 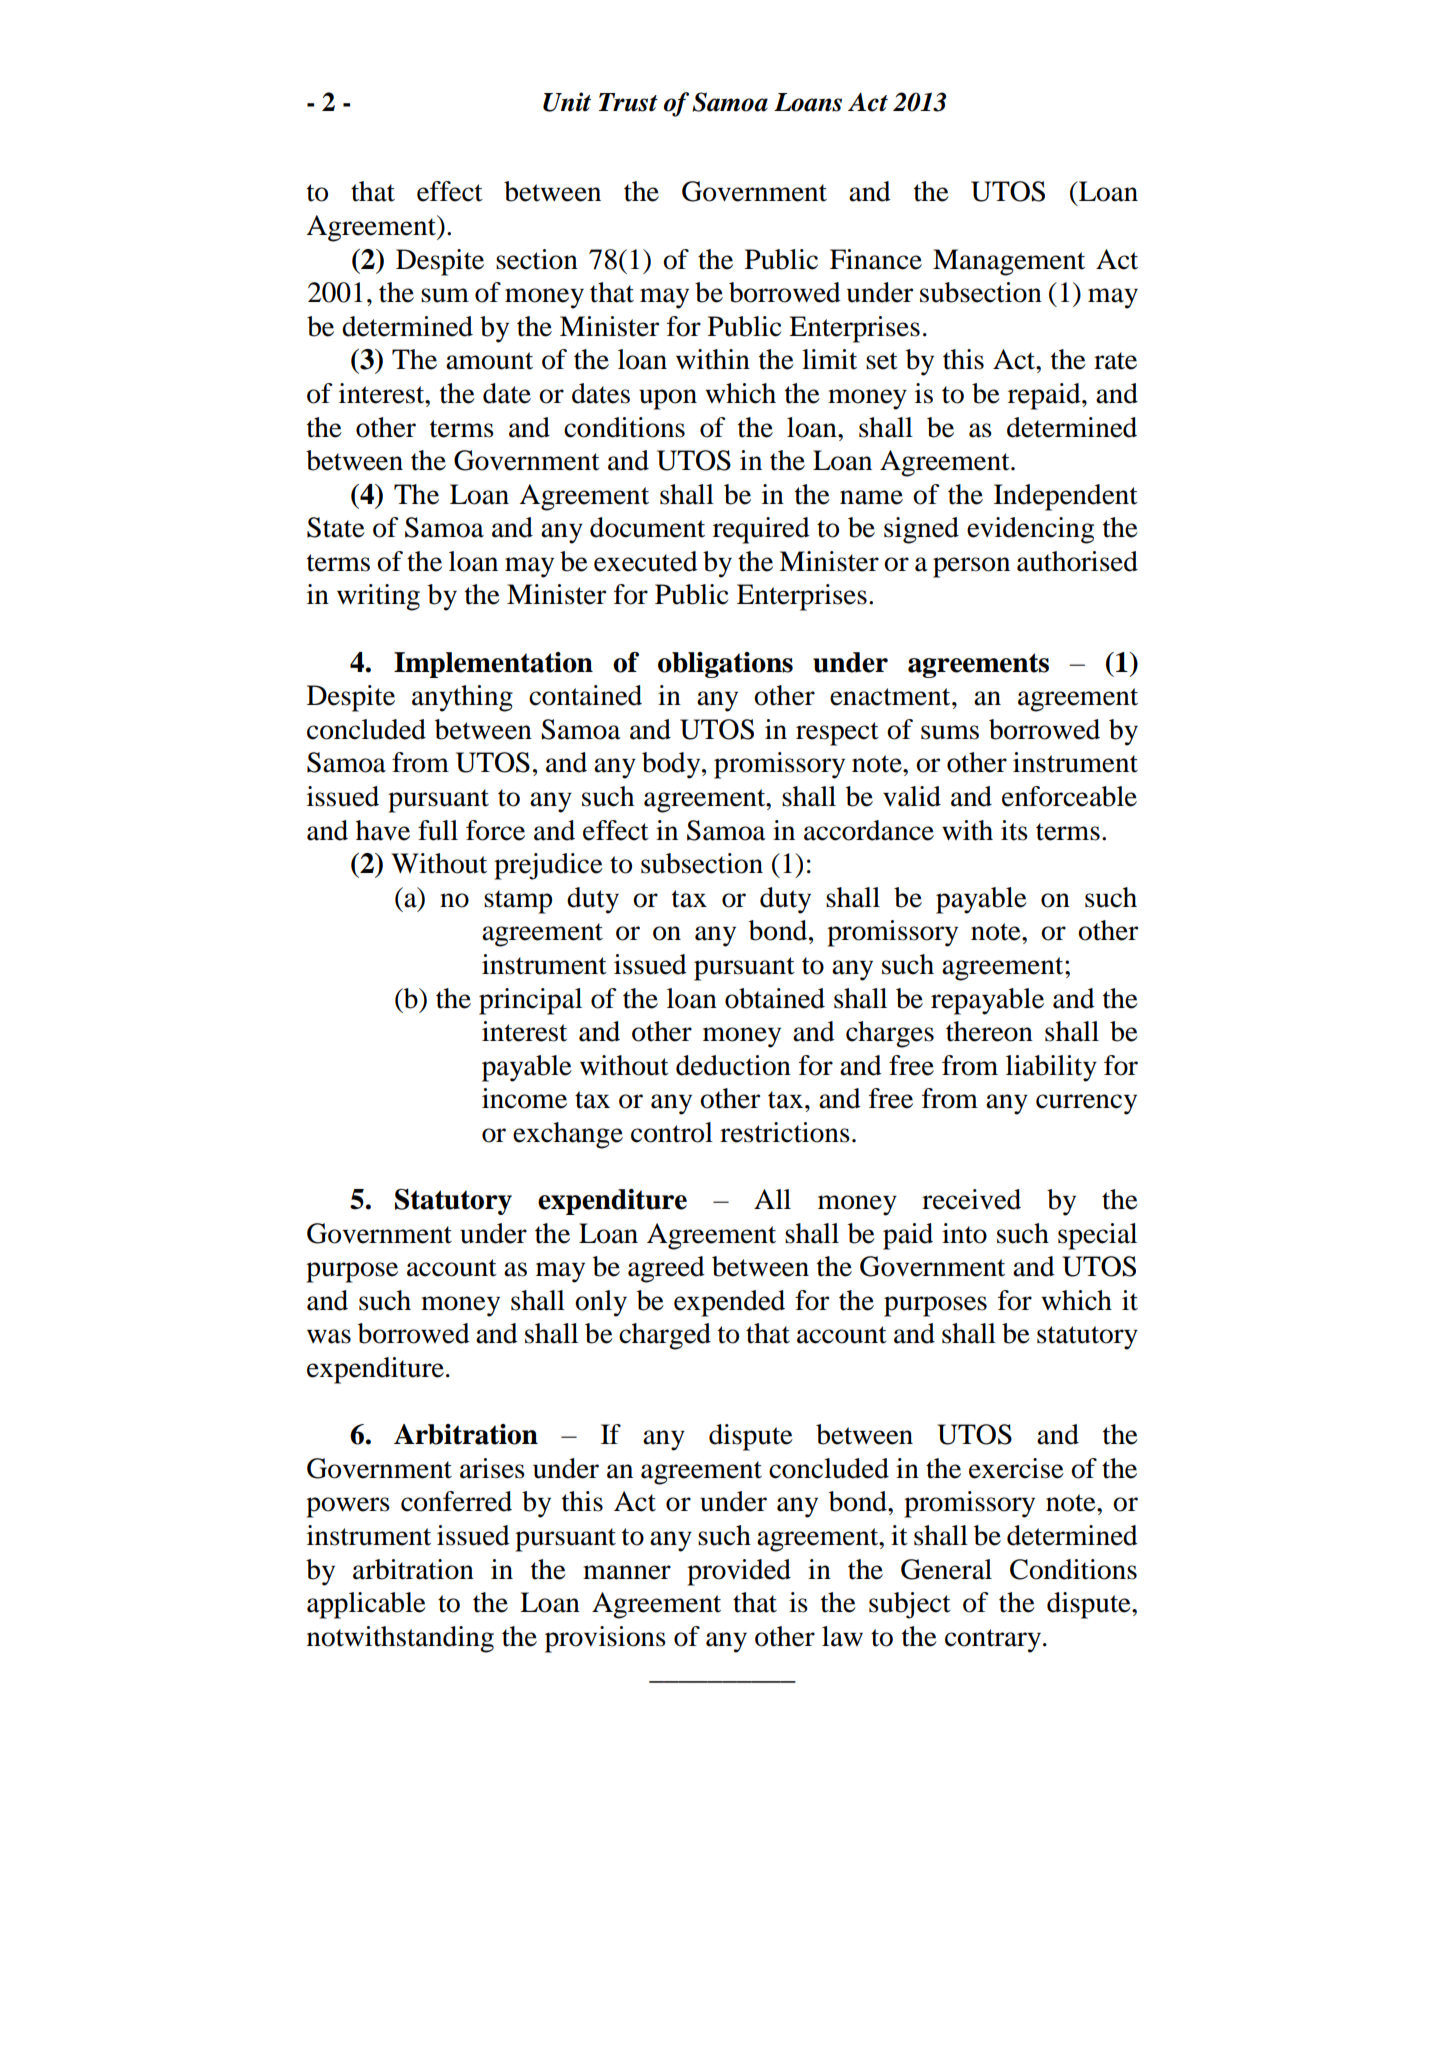 I want to click on deduction, so click(x=733, y=1065).
